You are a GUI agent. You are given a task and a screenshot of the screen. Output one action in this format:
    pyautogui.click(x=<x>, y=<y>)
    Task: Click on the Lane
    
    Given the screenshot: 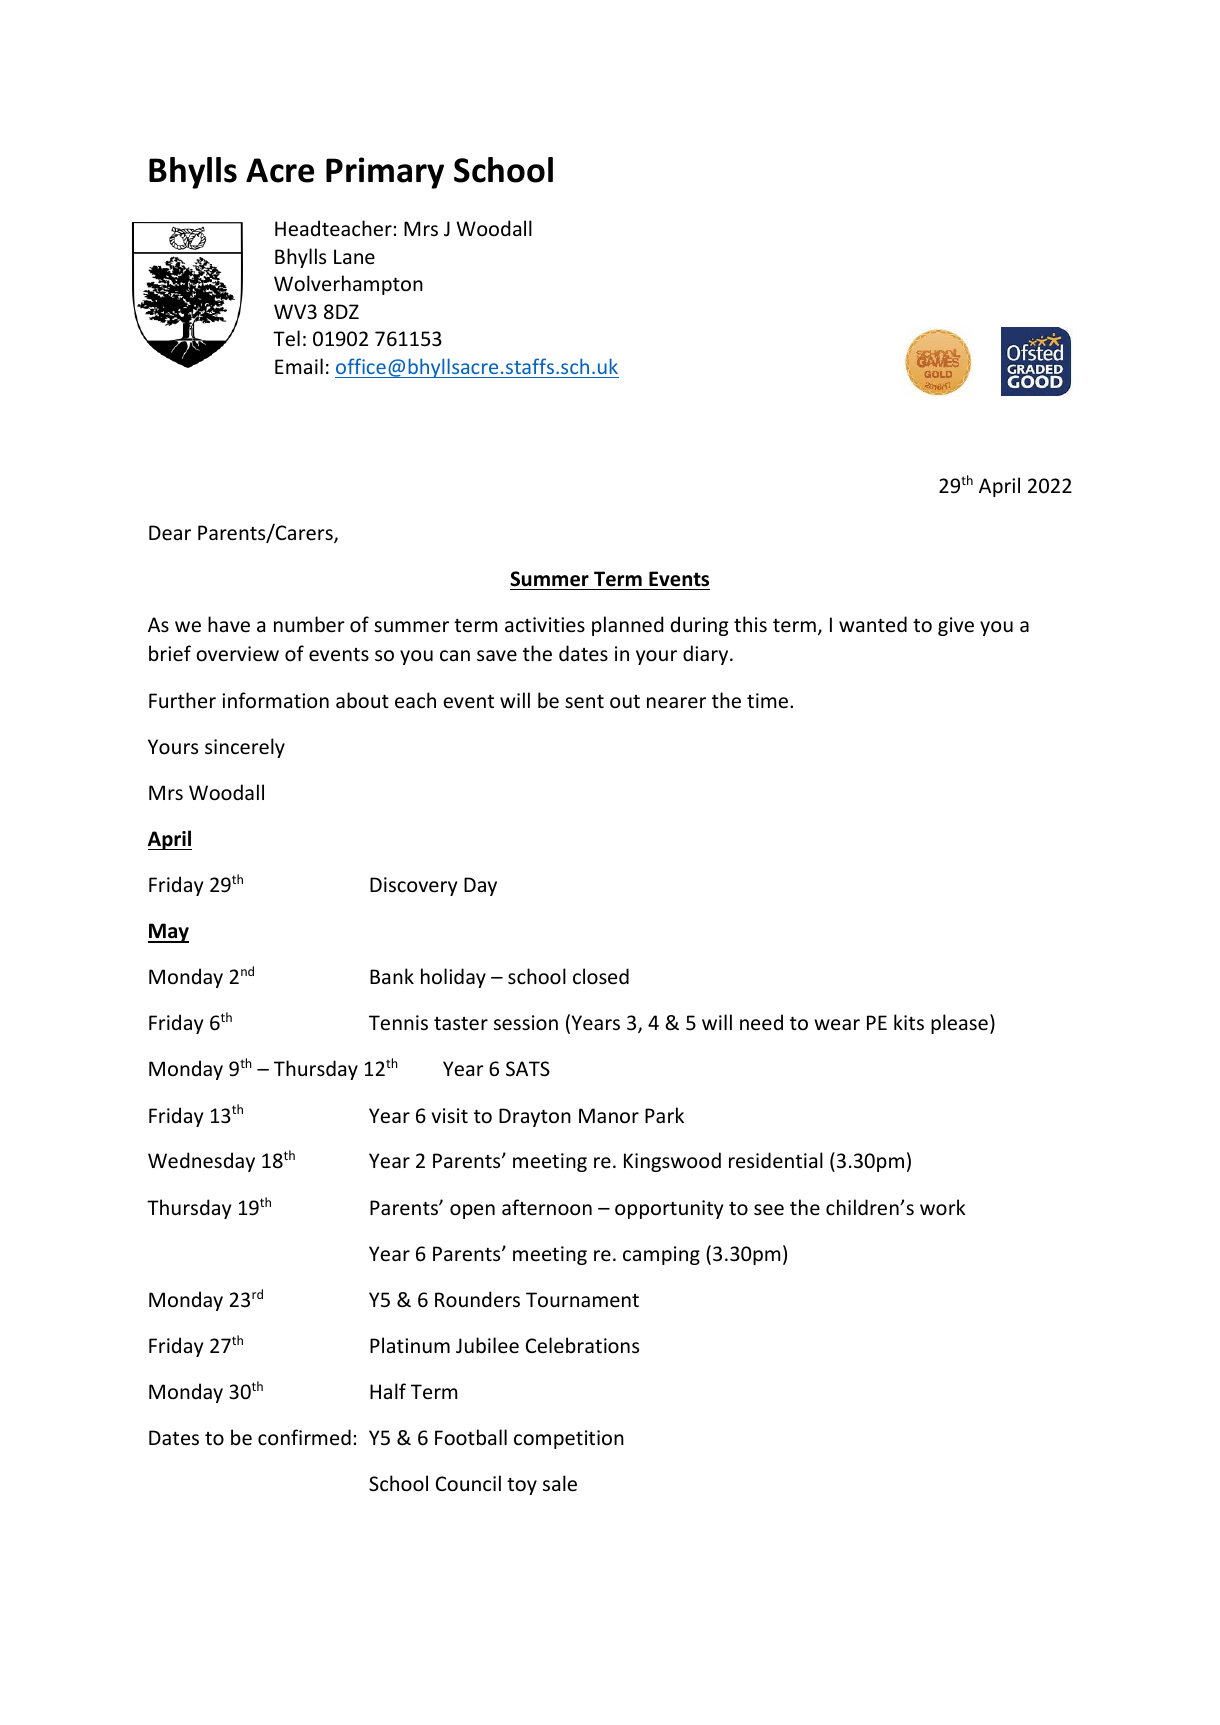 What is the action you would take?
    pyautogui.click(x=354, y=257)
